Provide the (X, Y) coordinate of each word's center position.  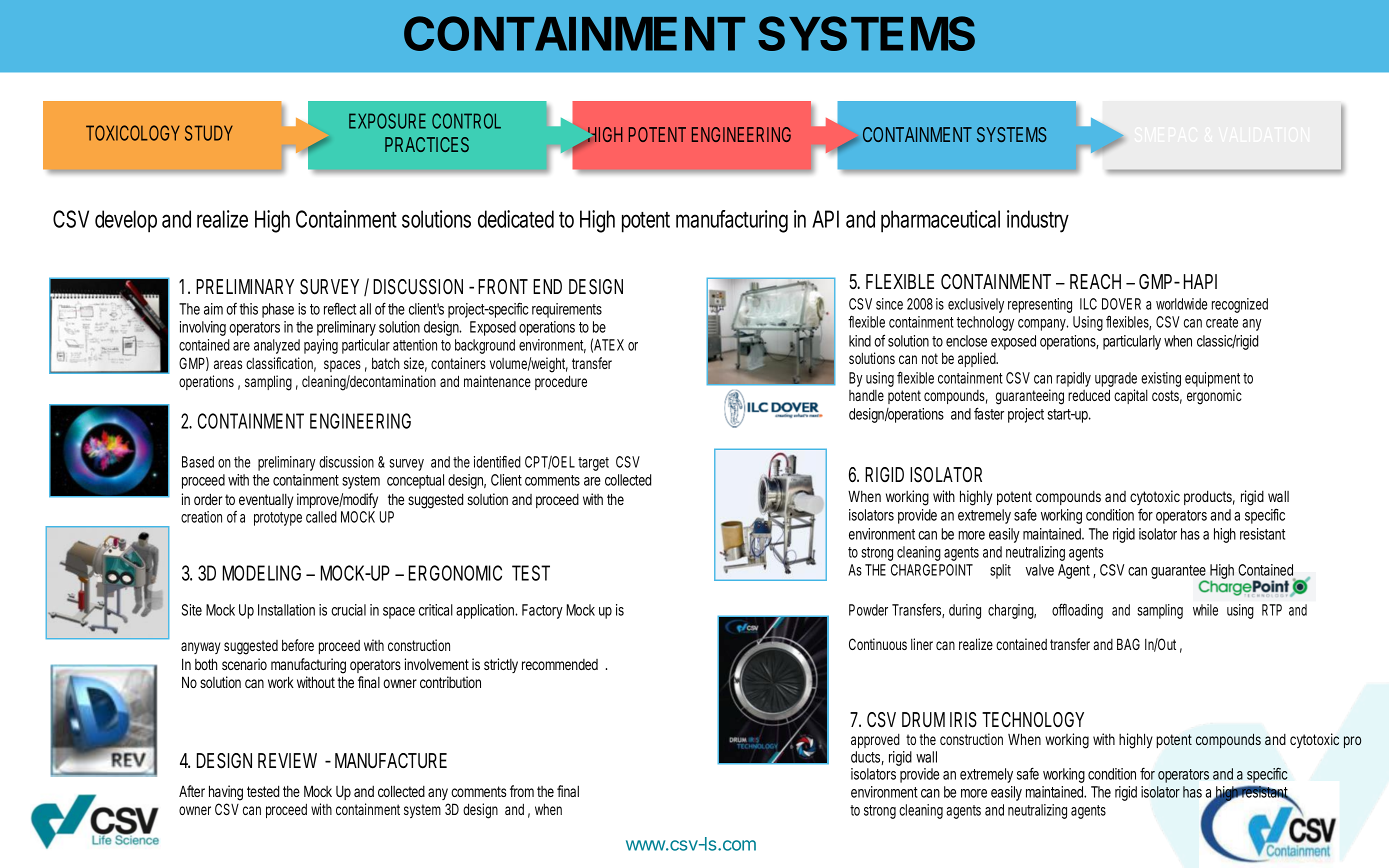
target (593, 464)
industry (1038, 221)
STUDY (209, 133)
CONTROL (466, 121)
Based (198, 462)
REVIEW (287, 760)
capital (1131, 396)
